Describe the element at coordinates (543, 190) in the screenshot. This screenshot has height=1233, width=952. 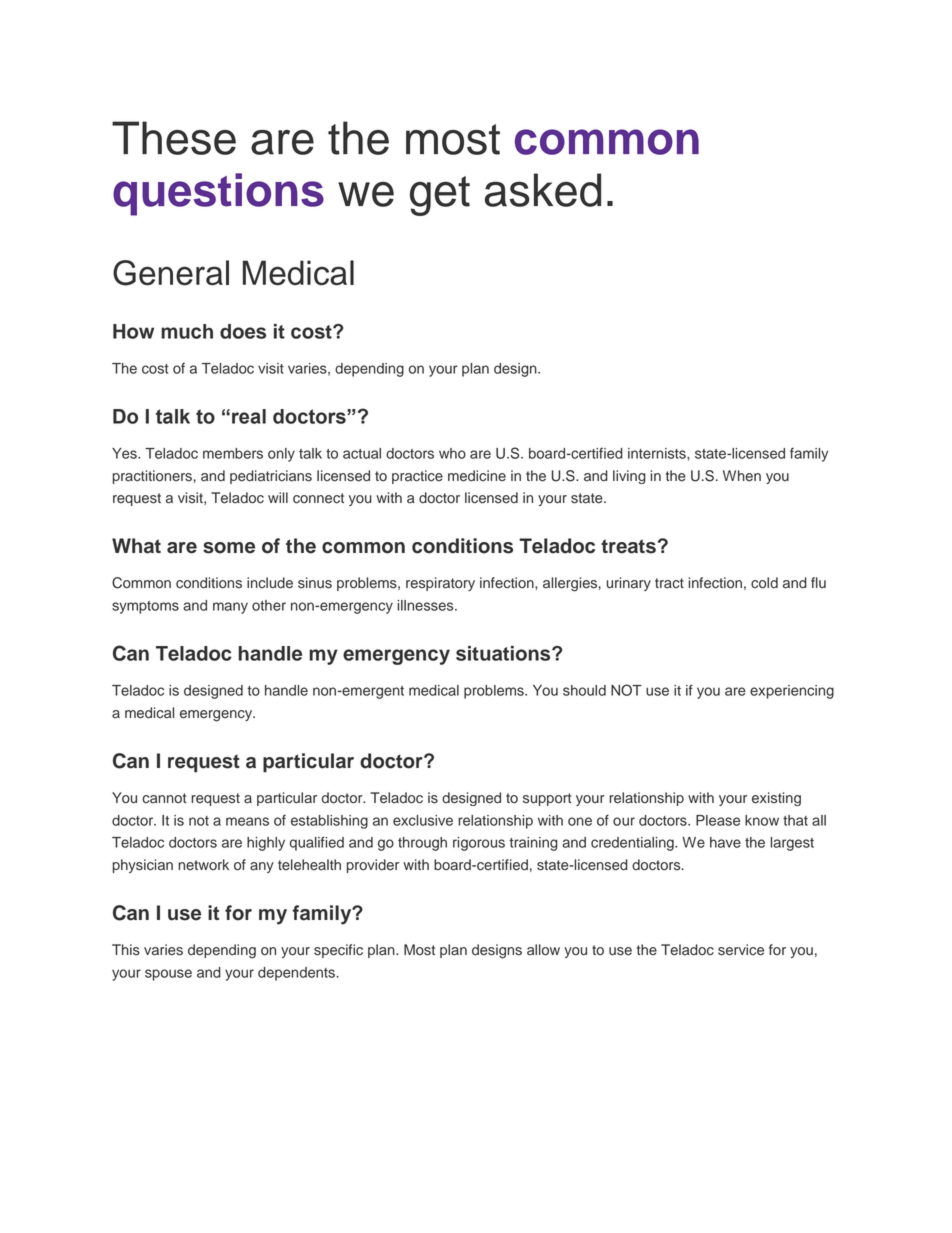
I see `asked` at that location.
